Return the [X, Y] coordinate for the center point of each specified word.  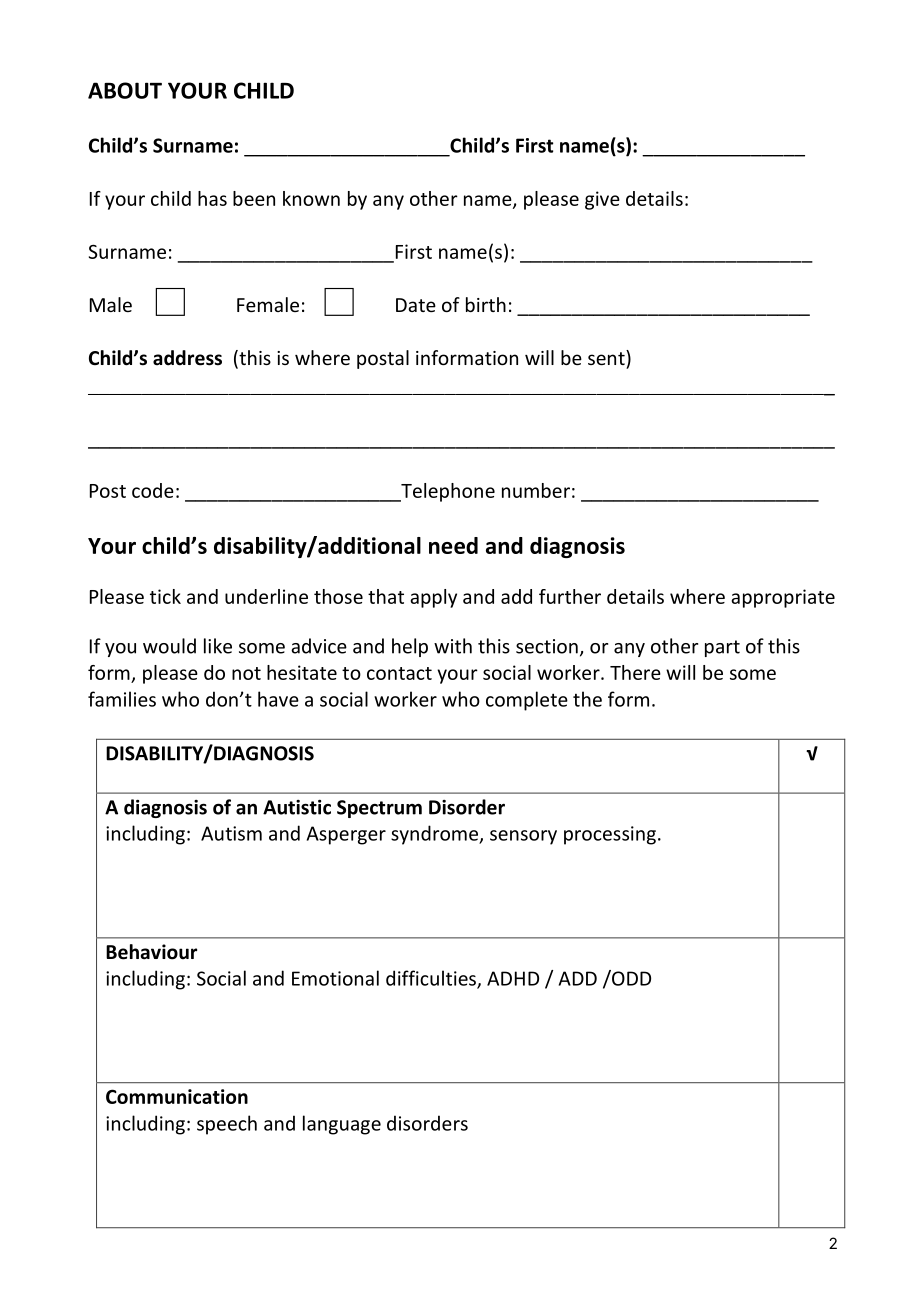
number [536, 490]
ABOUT [125, 90]
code [153, 490]
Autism [231, 833]
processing [610, 835]
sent [607, 357]
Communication [177, 1096]
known [311, 198]
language [342, 1125]
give [602, 200]
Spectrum [379, 809]
